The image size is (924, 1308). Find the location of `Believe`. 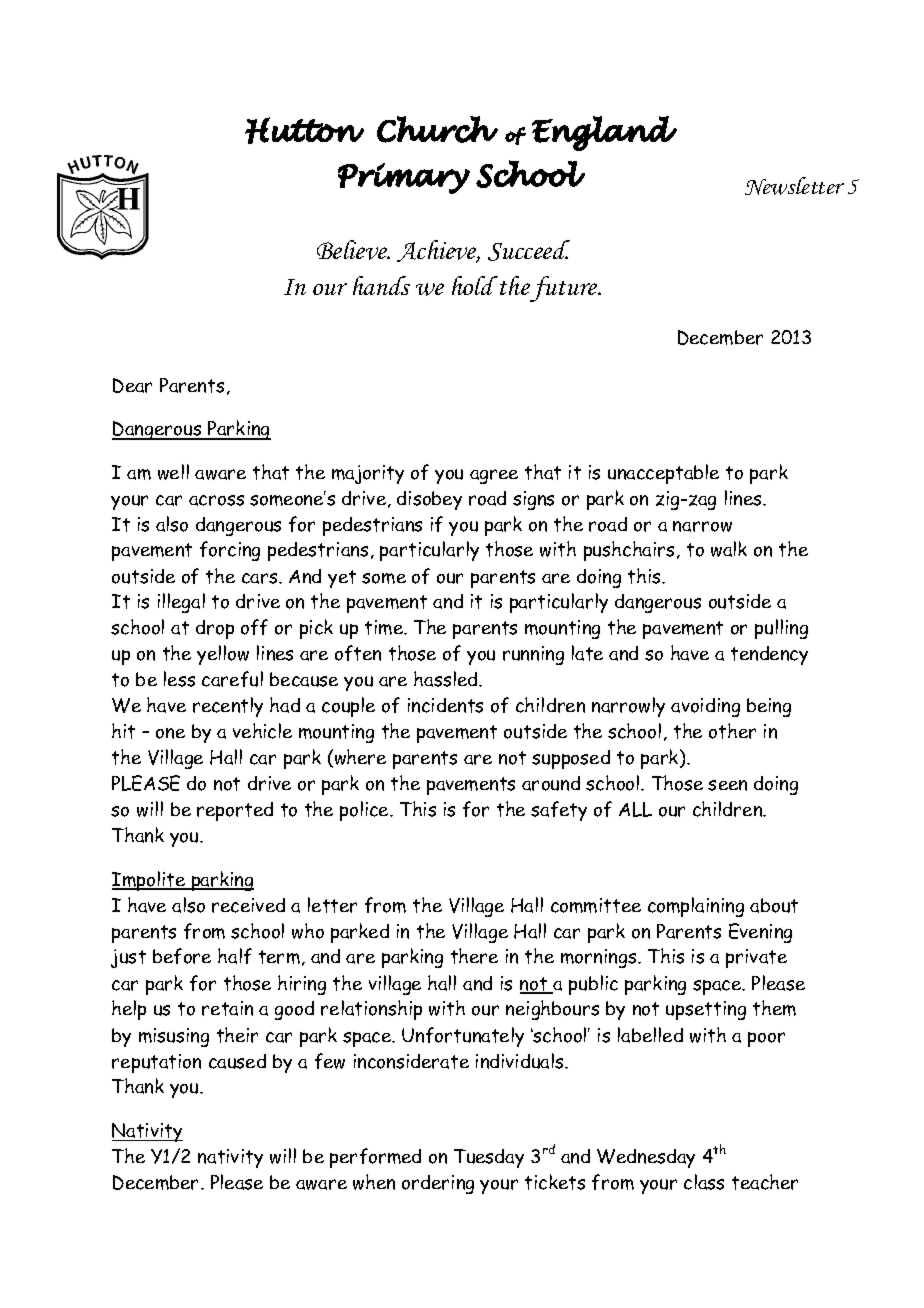

Believe is located at coordinates (353, 250).
